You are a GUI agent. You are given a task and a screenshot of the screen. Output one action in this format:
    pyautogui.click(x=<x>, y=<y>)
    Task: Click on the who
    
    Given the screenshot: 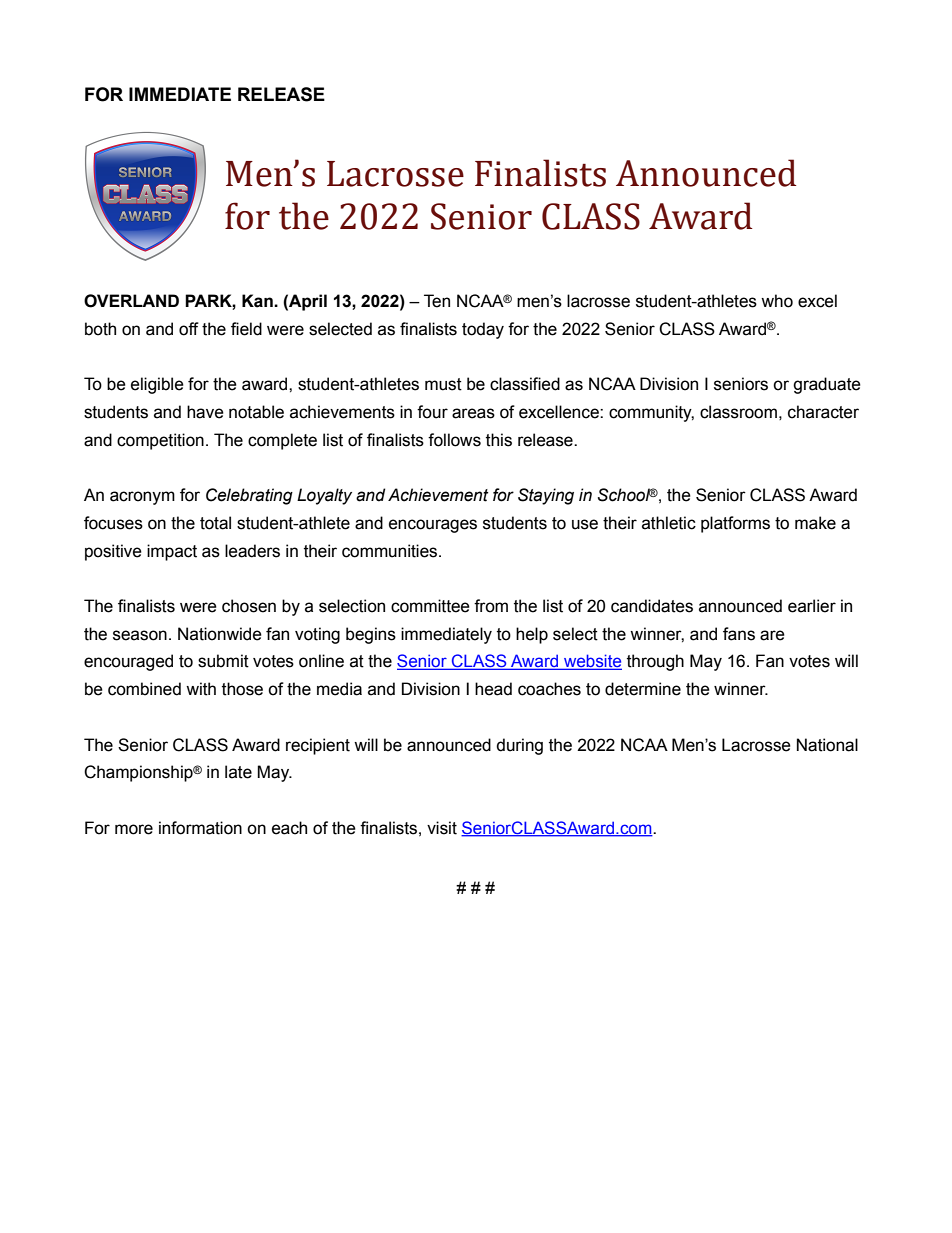 What is the action you would take?
    pyautogui.click(x=777, y=301)
